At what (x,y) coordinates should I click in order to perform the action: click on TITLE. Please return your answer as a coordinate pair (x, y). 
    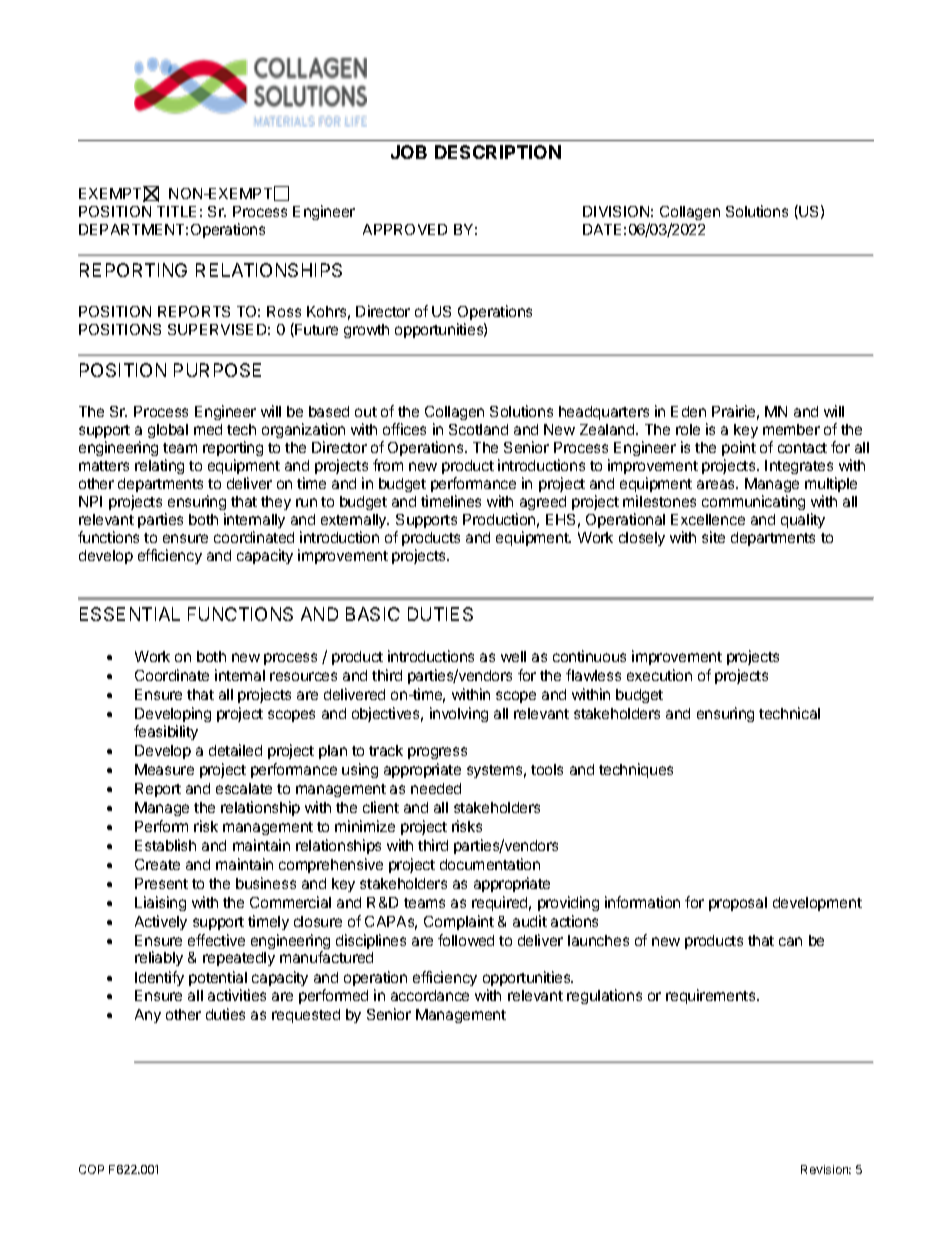
    Looking at the image, I should click on (176, 211).
